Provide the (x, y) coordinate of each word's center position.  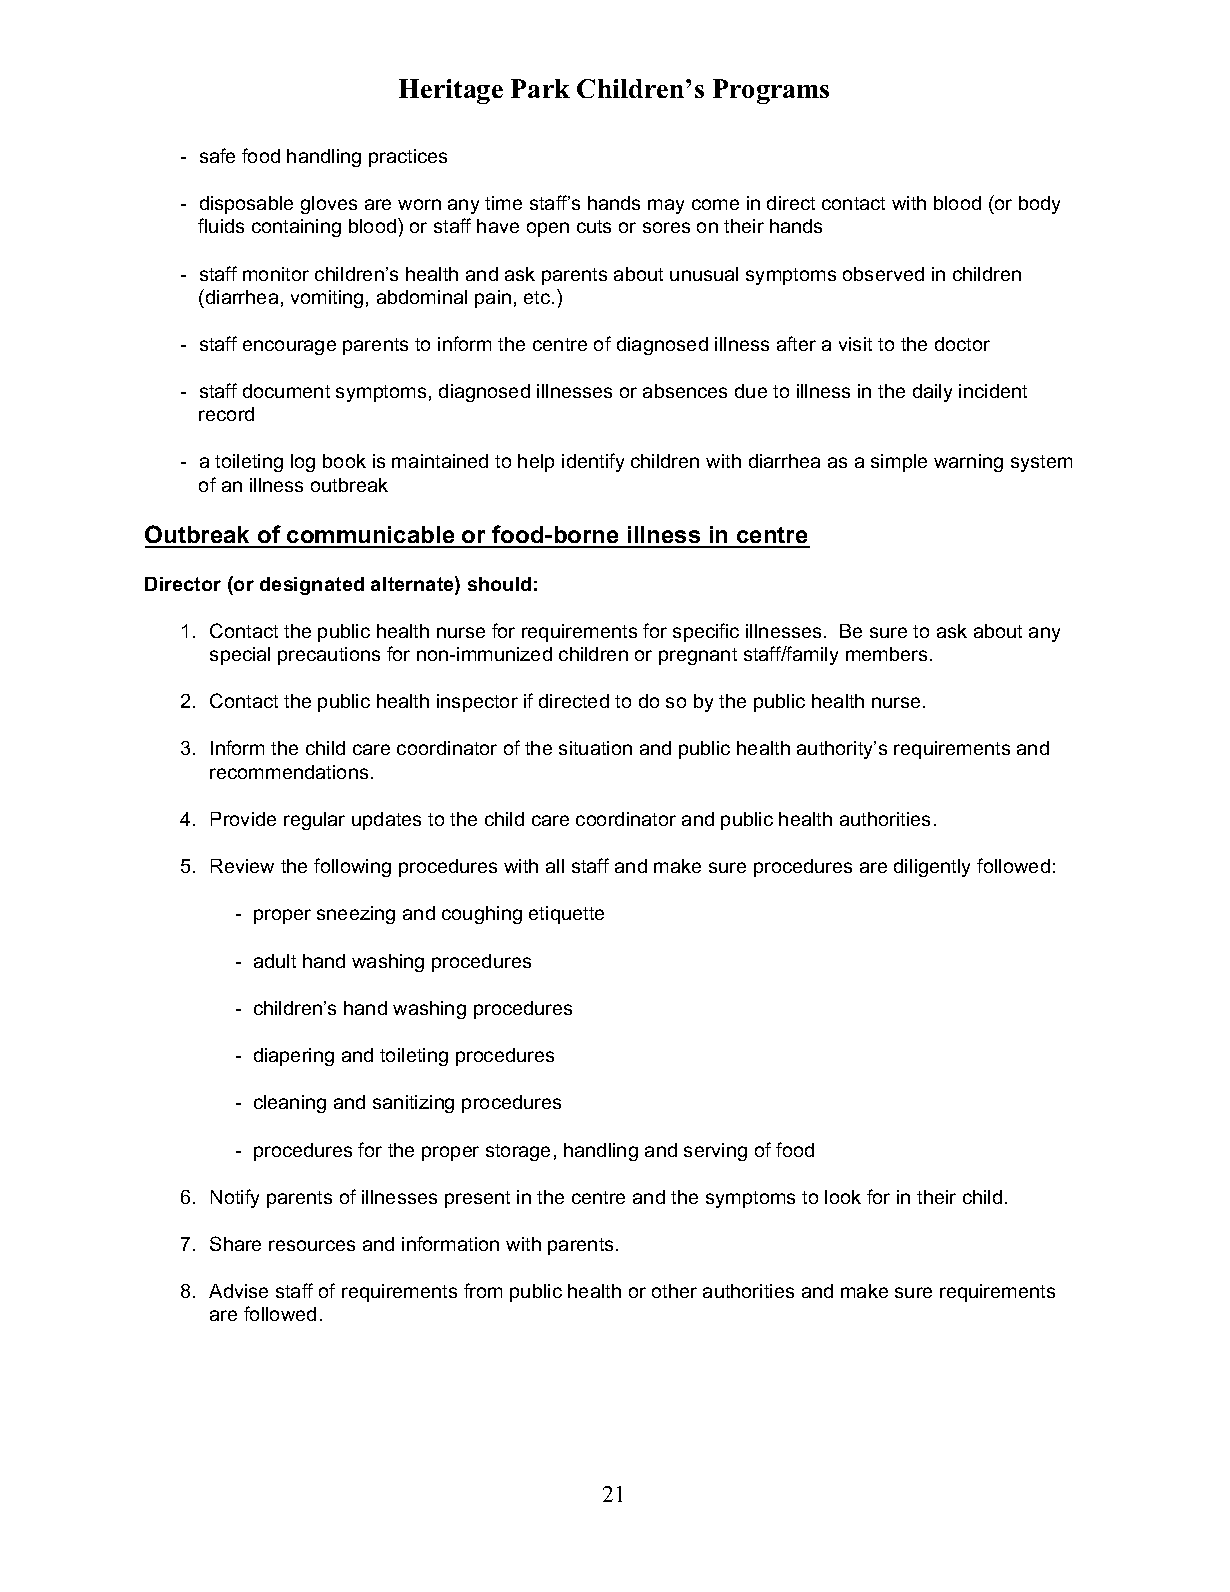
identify (593, 462)
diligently (932, 868)
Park (540, 88)
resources (312, 1245)
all (555, 866)
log (303, 463)
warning (968, 463)
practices (408, 158)
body (1039, 205)
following (352, 867)
